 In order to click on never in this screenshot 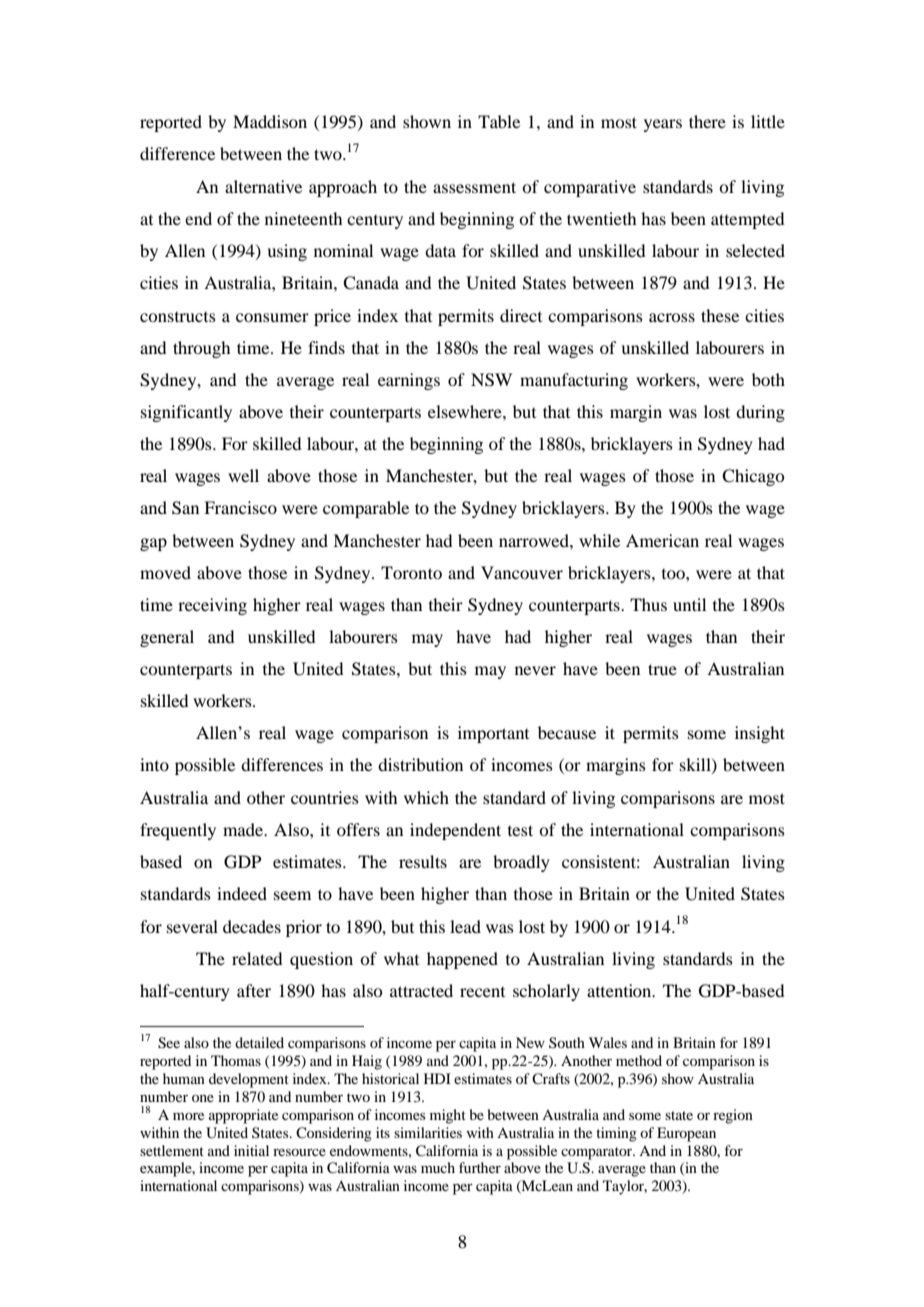, I will do `click(535, 670)`.
